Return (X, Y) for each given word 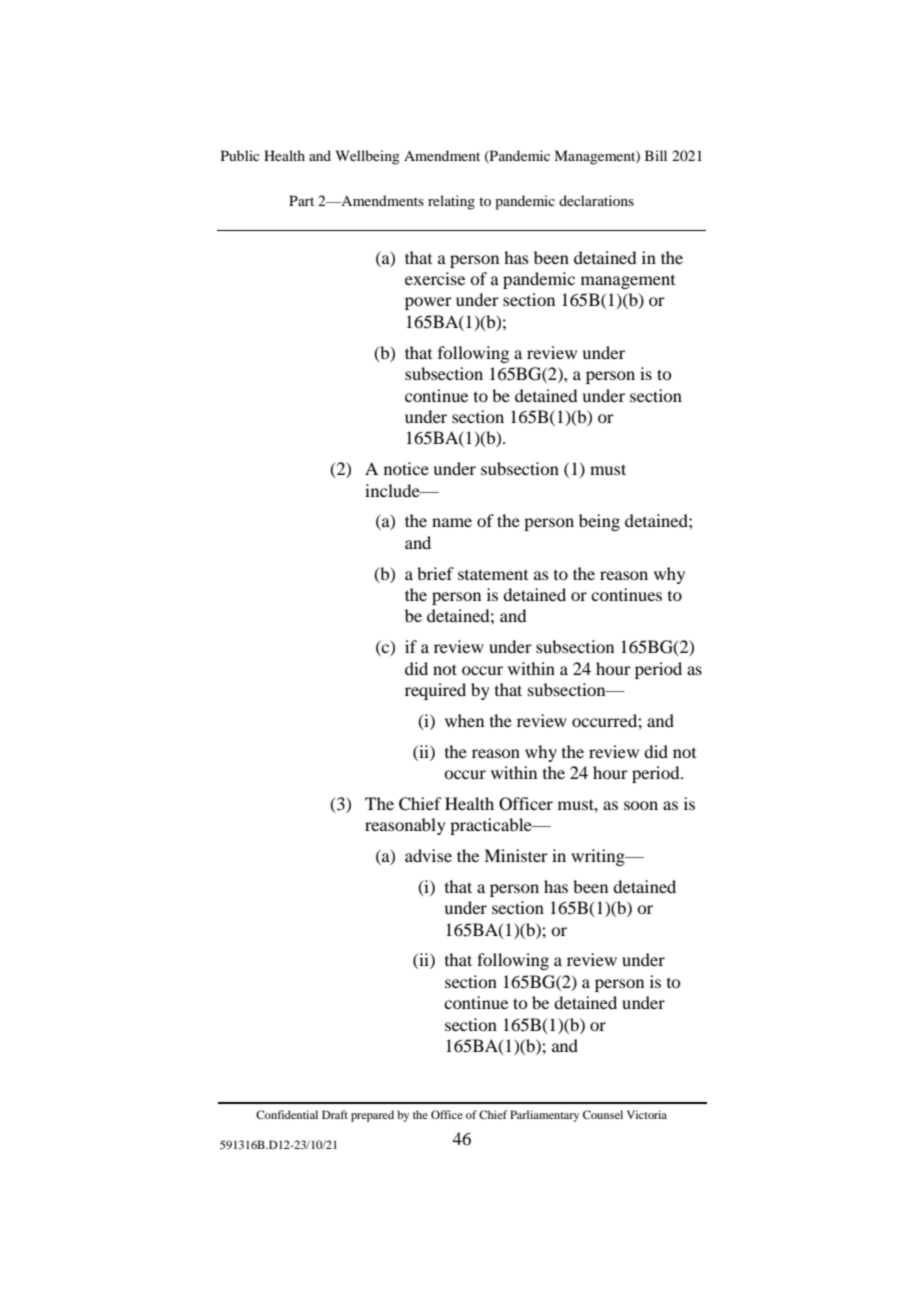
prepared (372, 1116)
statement (493, 574)
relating (451, 202)
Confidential (287, 1114)
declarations (596, 200)
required (435, 691)
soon (641, 805)
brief (435, 573)
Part (301, 200)
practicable (492, 826)
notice (406, 468)
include (393, 490)
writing (599, 857)
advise (428, 855)
